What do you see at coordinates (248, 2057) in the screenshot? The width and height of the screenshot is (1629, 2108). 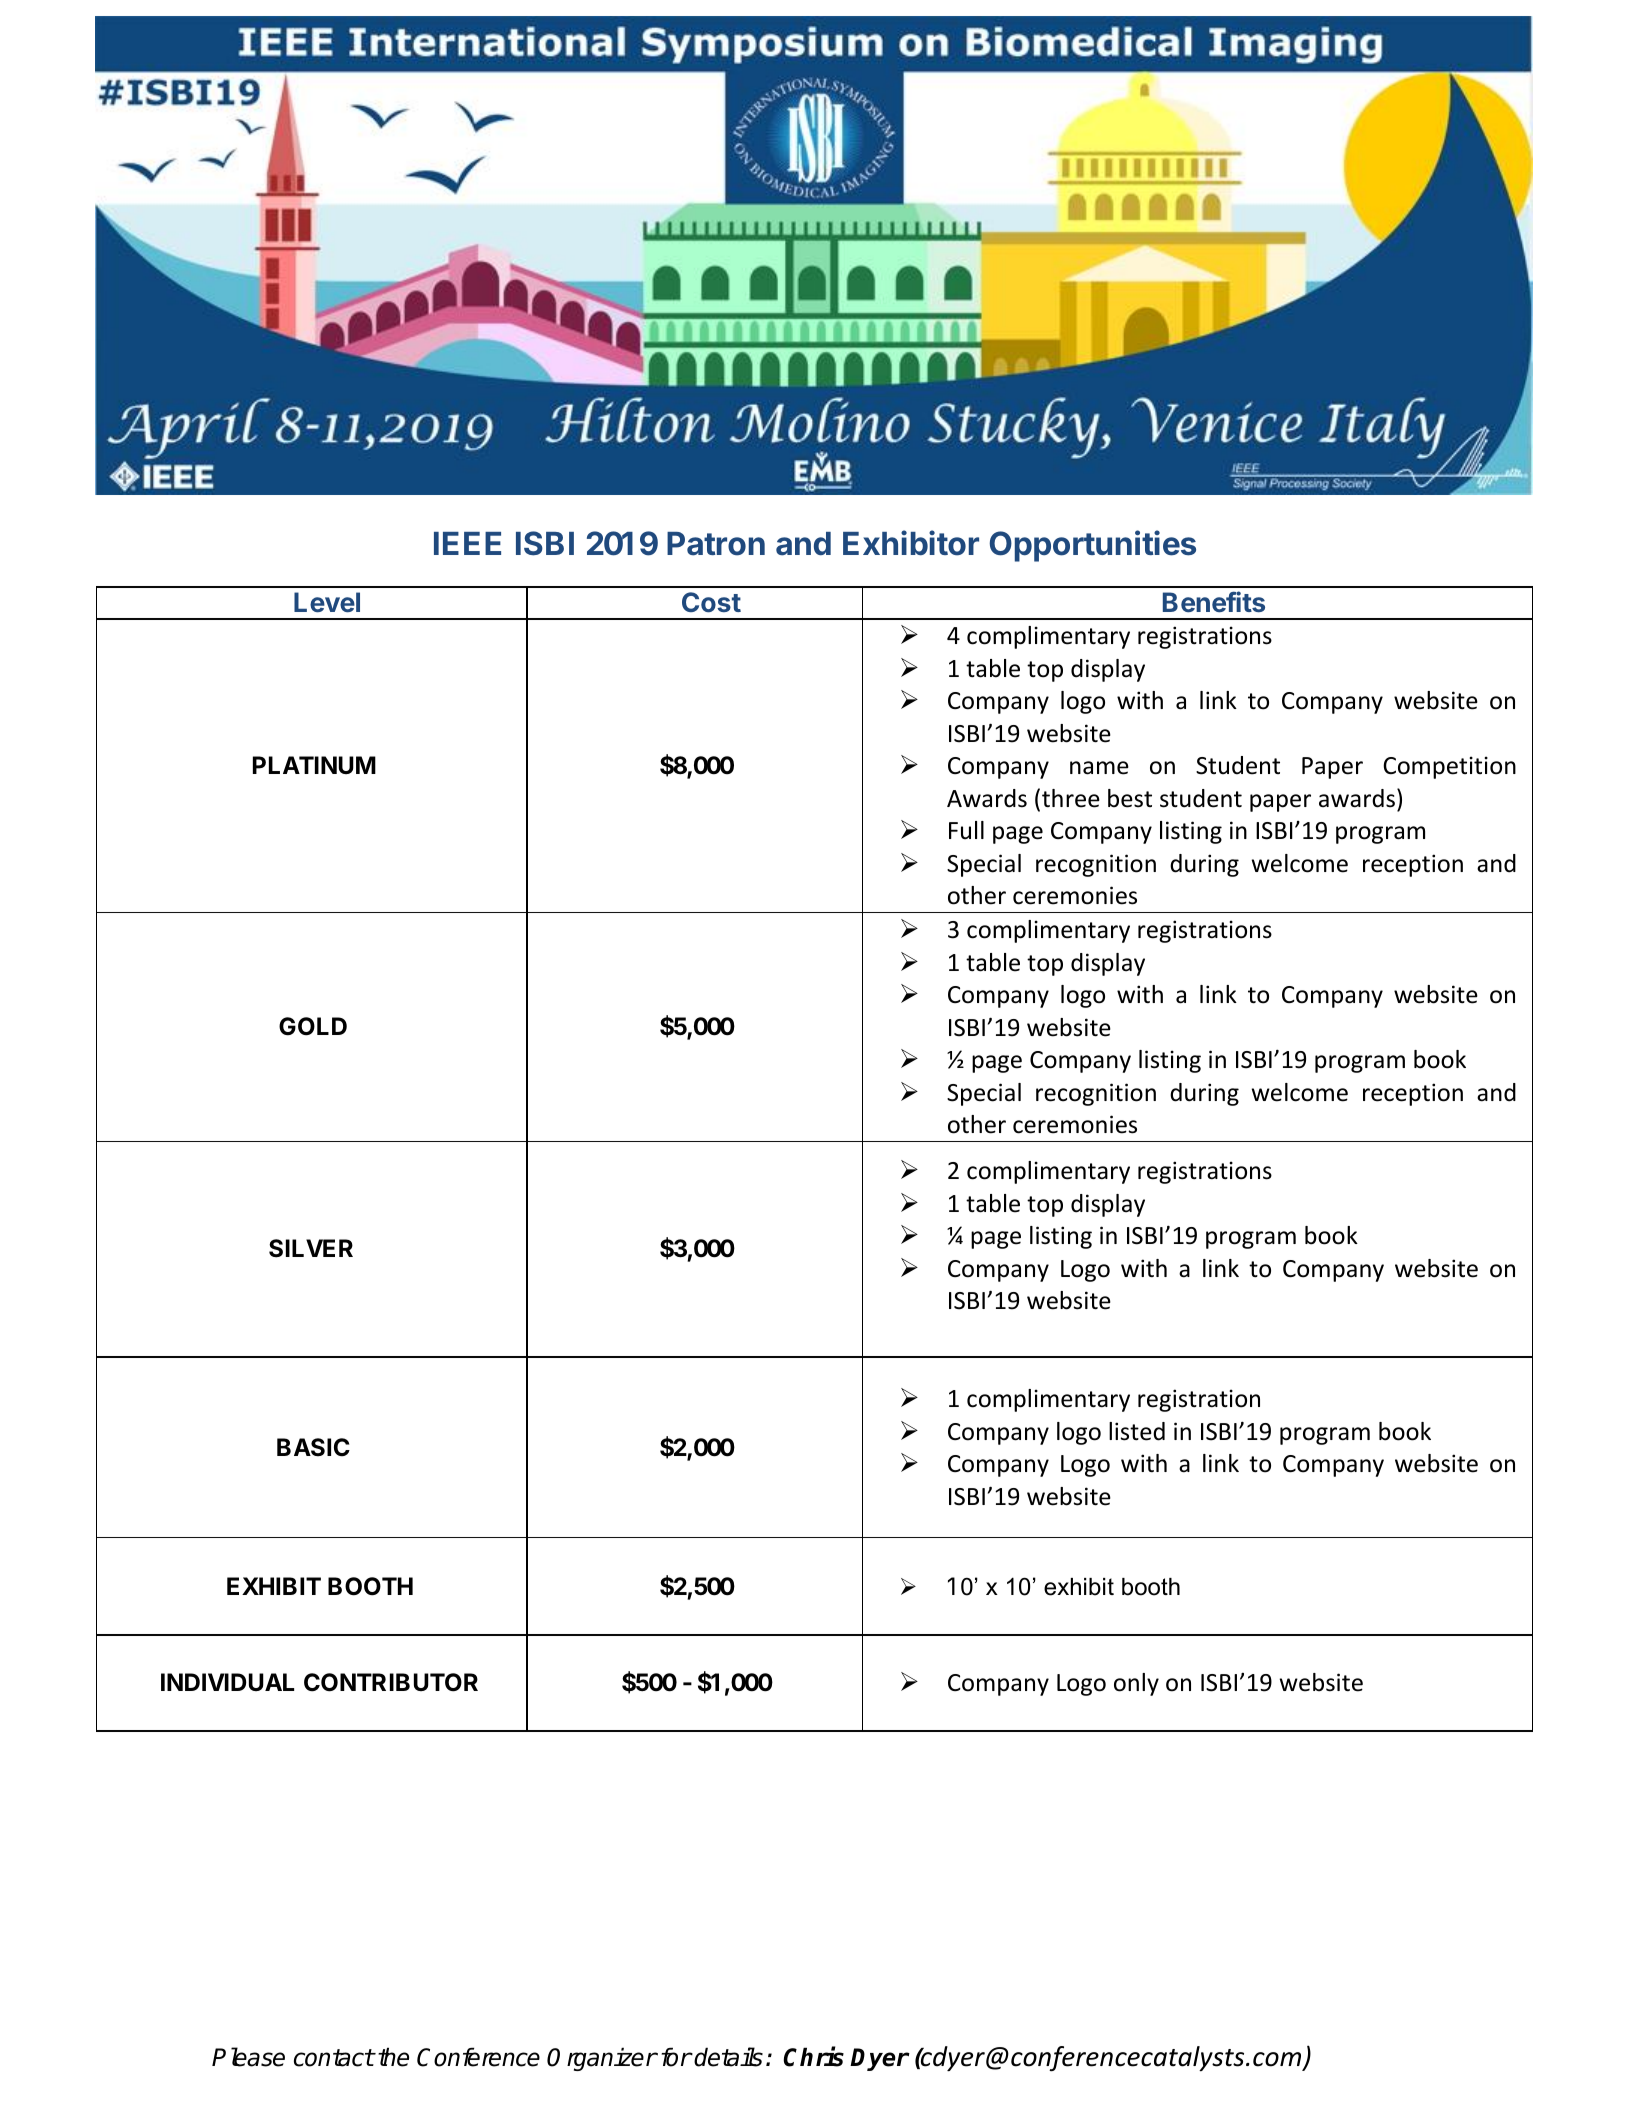 I see `Please` at bounding box center [248, 2057].
